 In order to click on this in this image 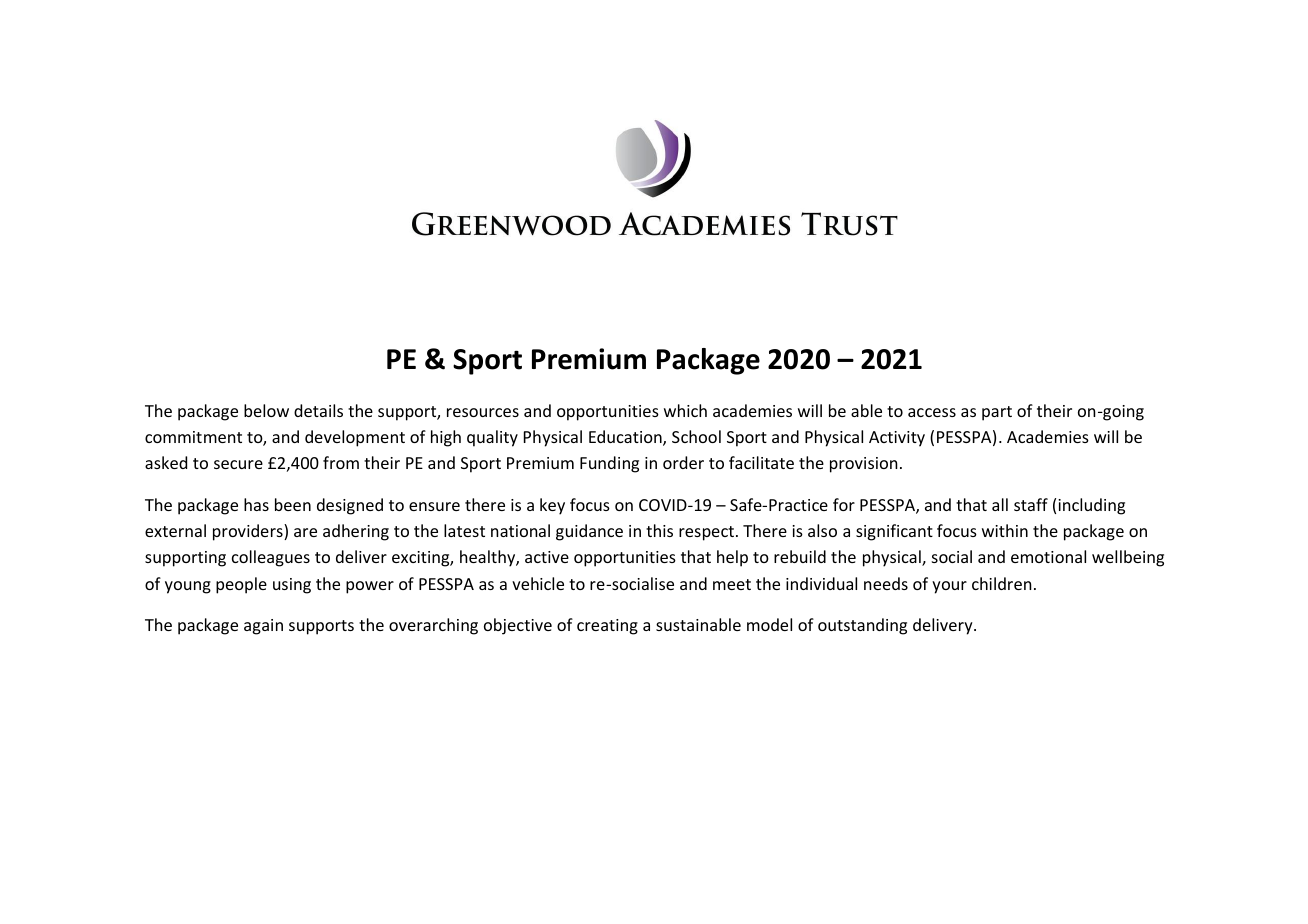, I will do `click(659, 530)`.
